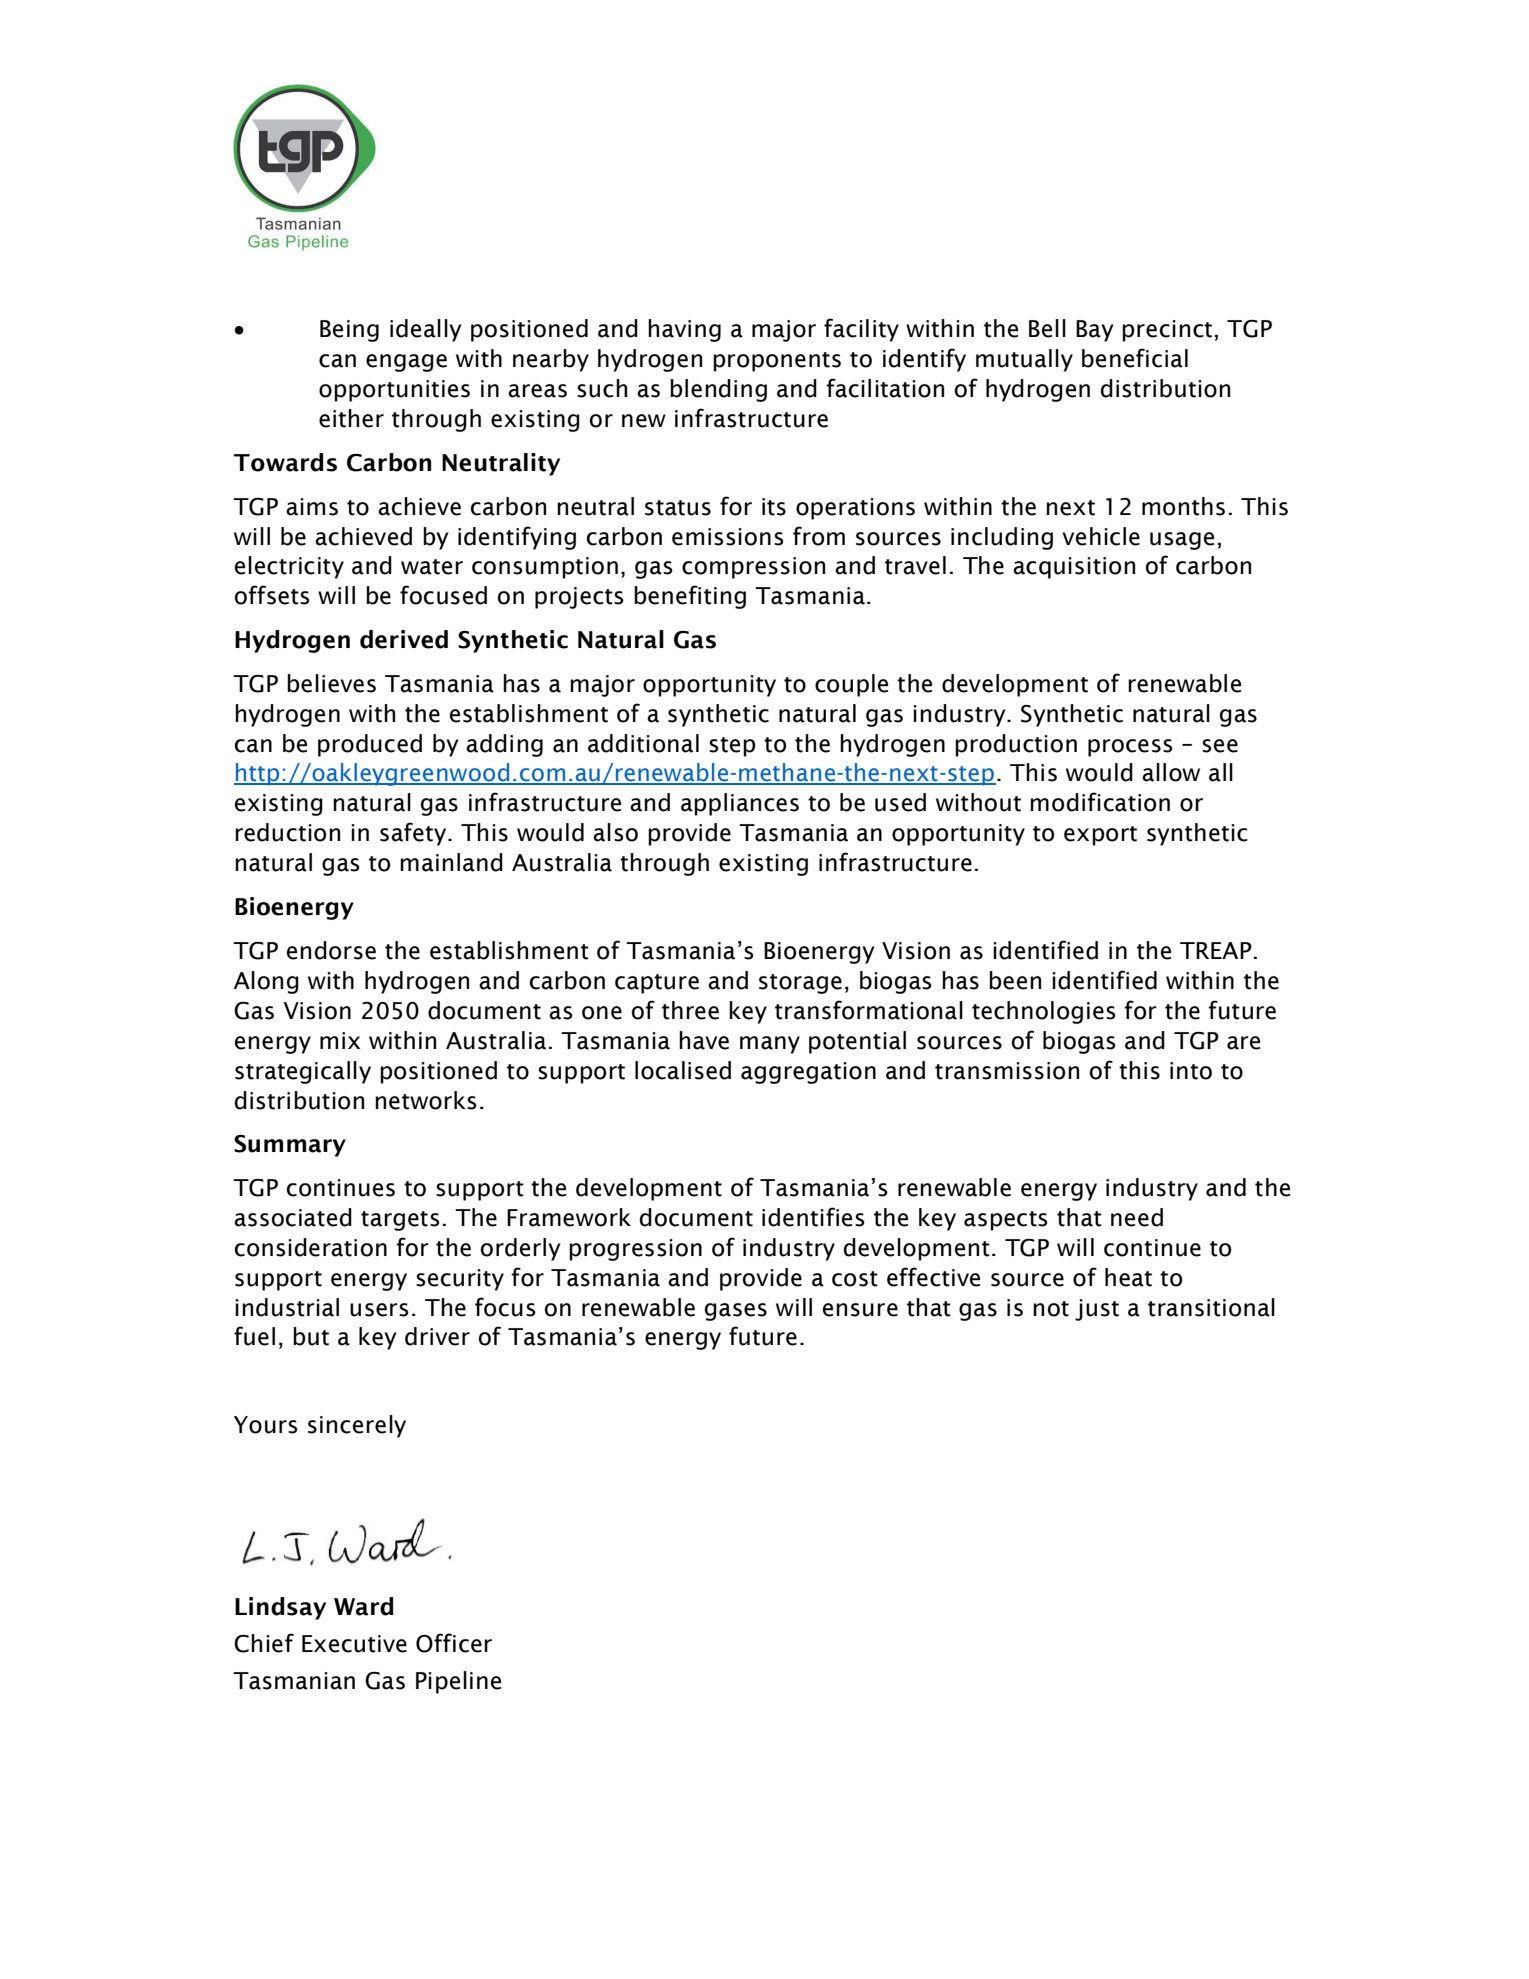  I want to click on blending, so click(718, 390).
